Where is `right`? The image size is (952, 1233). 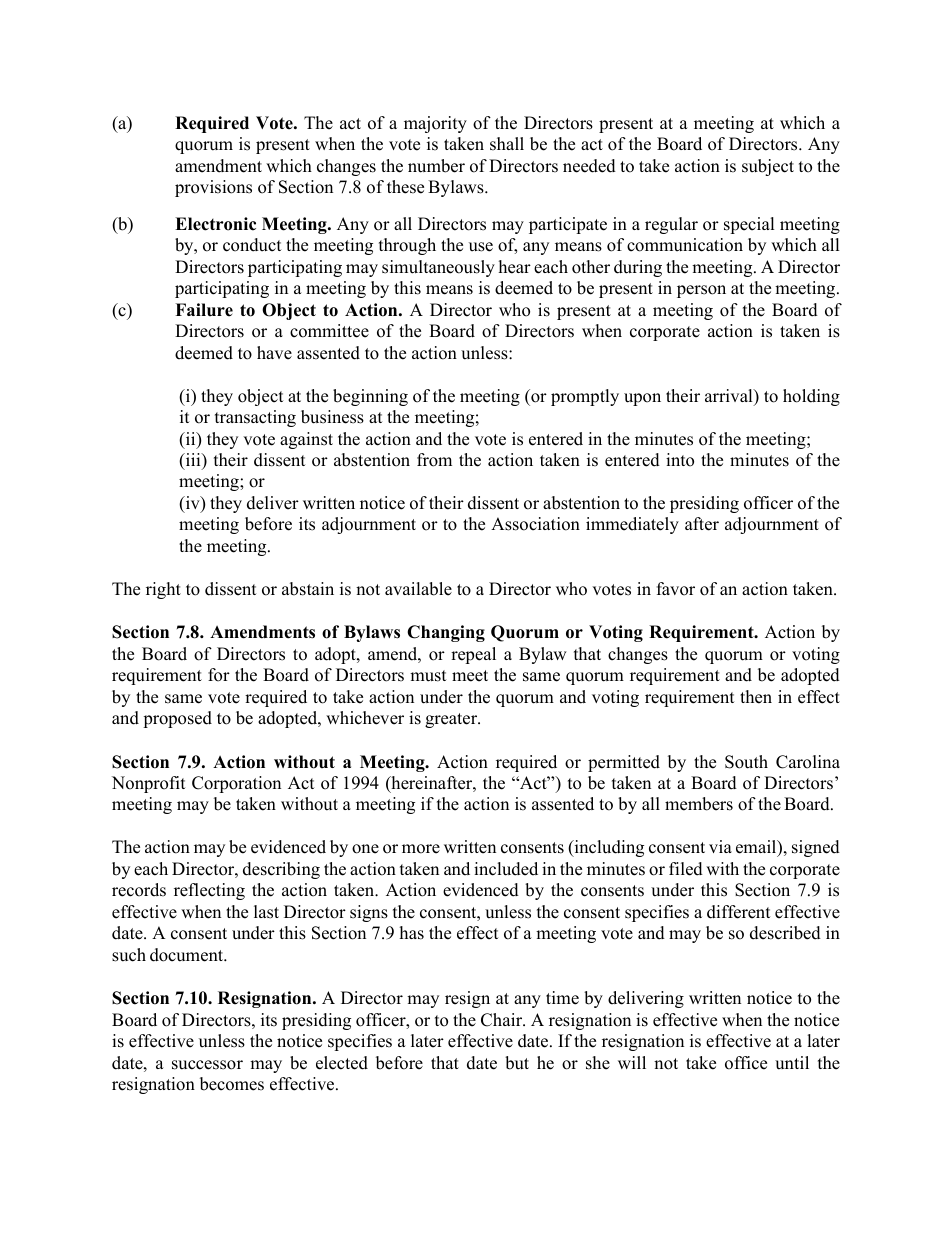
right is located at coordinates (163, 590).
